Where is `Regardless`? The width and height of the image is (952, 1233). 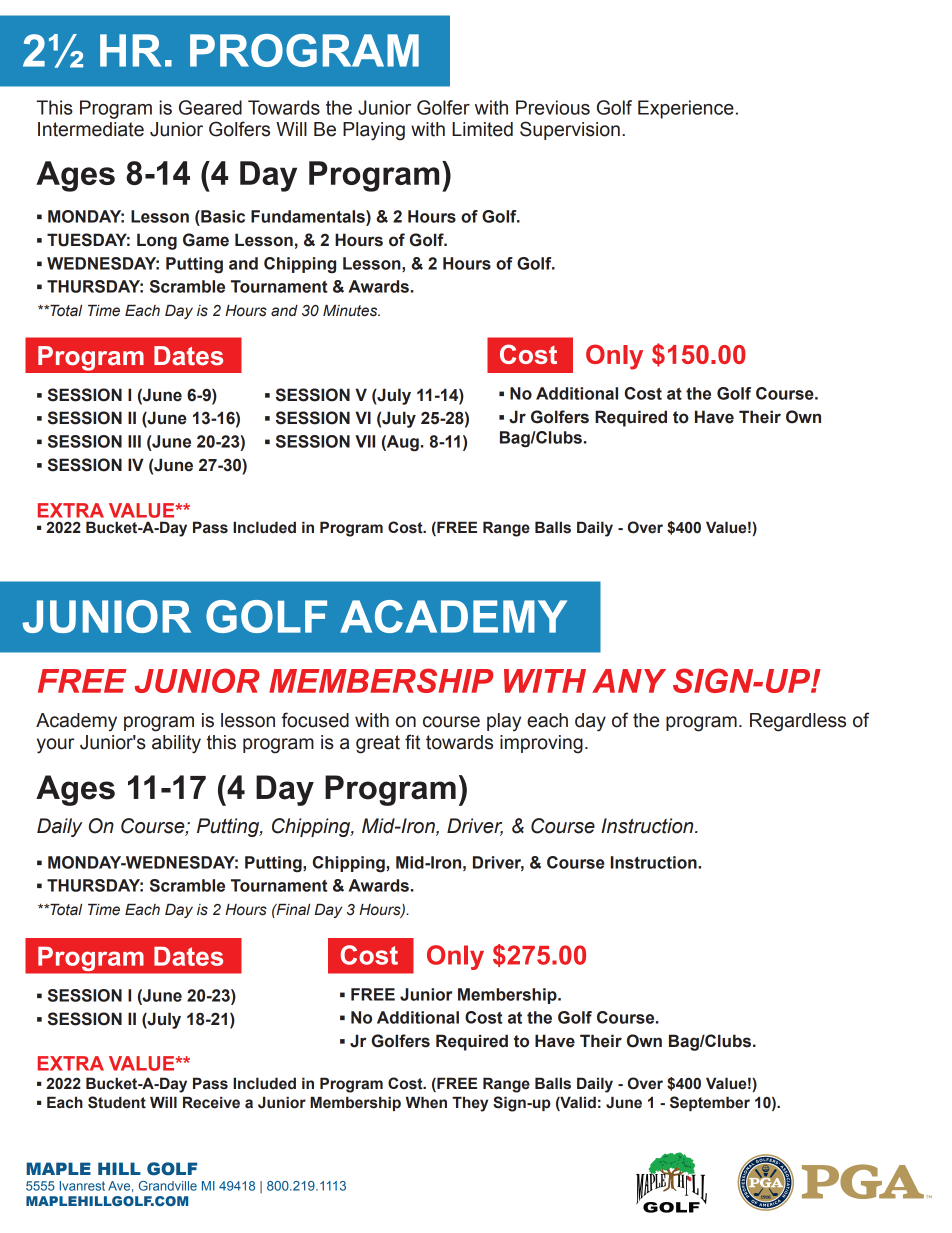
Regardless is located at coordinates (798, 722).
